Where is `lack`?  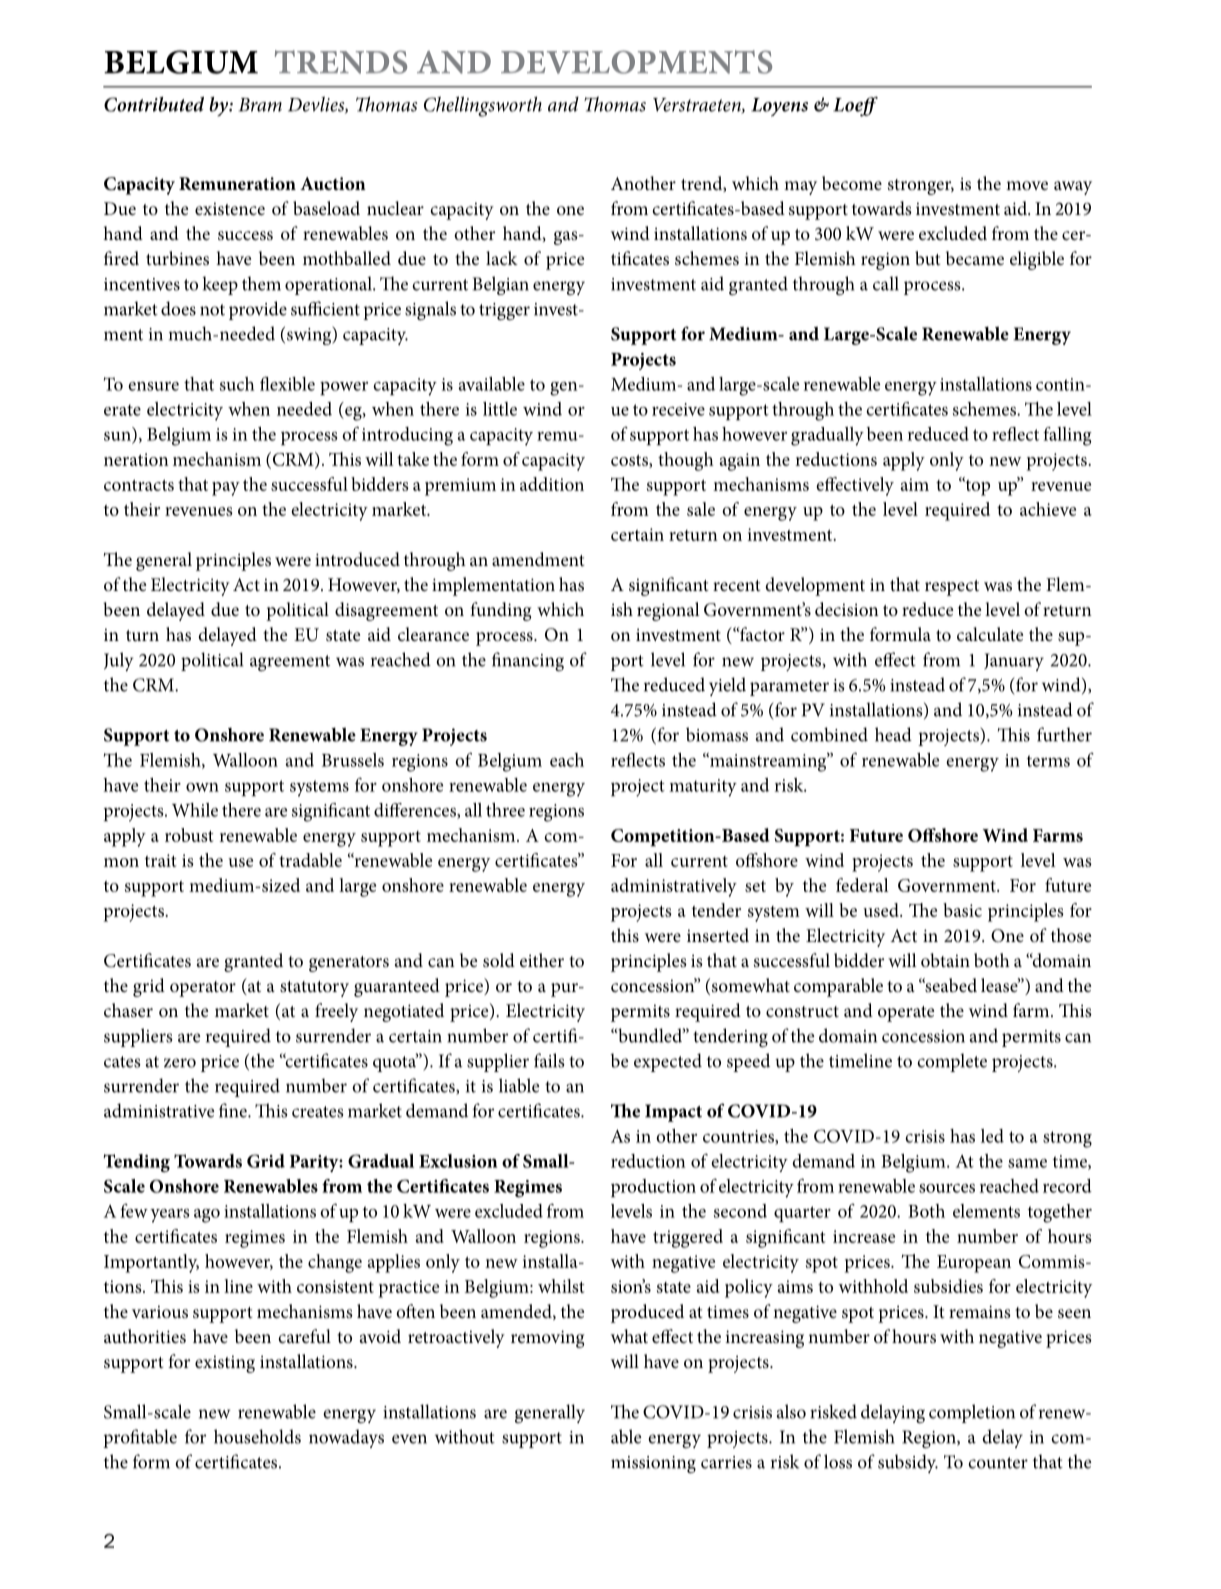 lack is located at coordinates (502, 258).
